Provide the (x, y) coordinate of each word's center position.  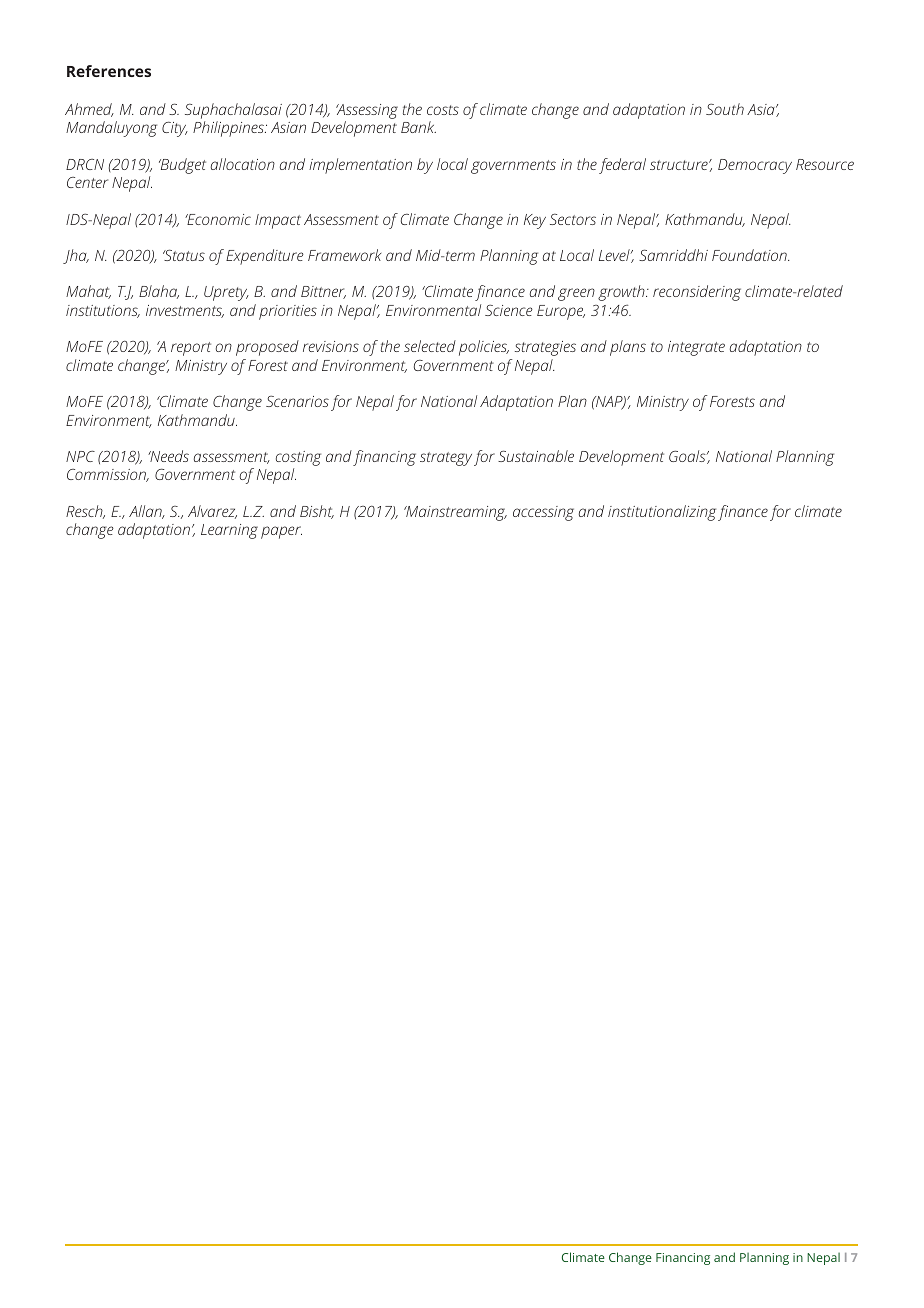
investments (185, 311)
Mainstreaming (455, 513)
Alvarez (212, 512)
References (109, 71)
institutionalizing (662, 513)
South (725, 109)
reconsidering (697, 293)
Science (509, 310)
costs (443, 110)
